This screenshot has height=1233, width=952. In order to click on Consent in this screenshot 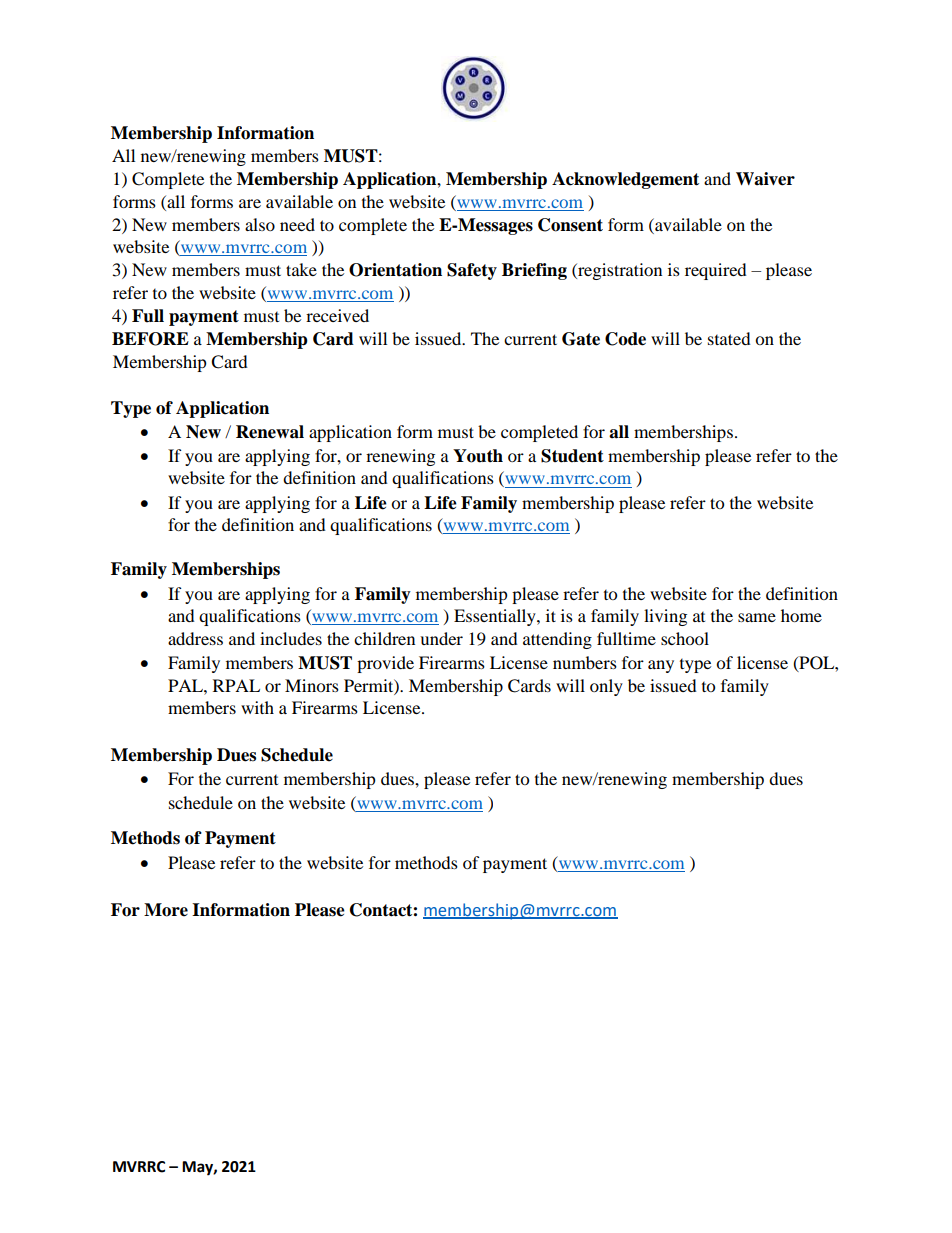, I will do `click(570, 225)`.
